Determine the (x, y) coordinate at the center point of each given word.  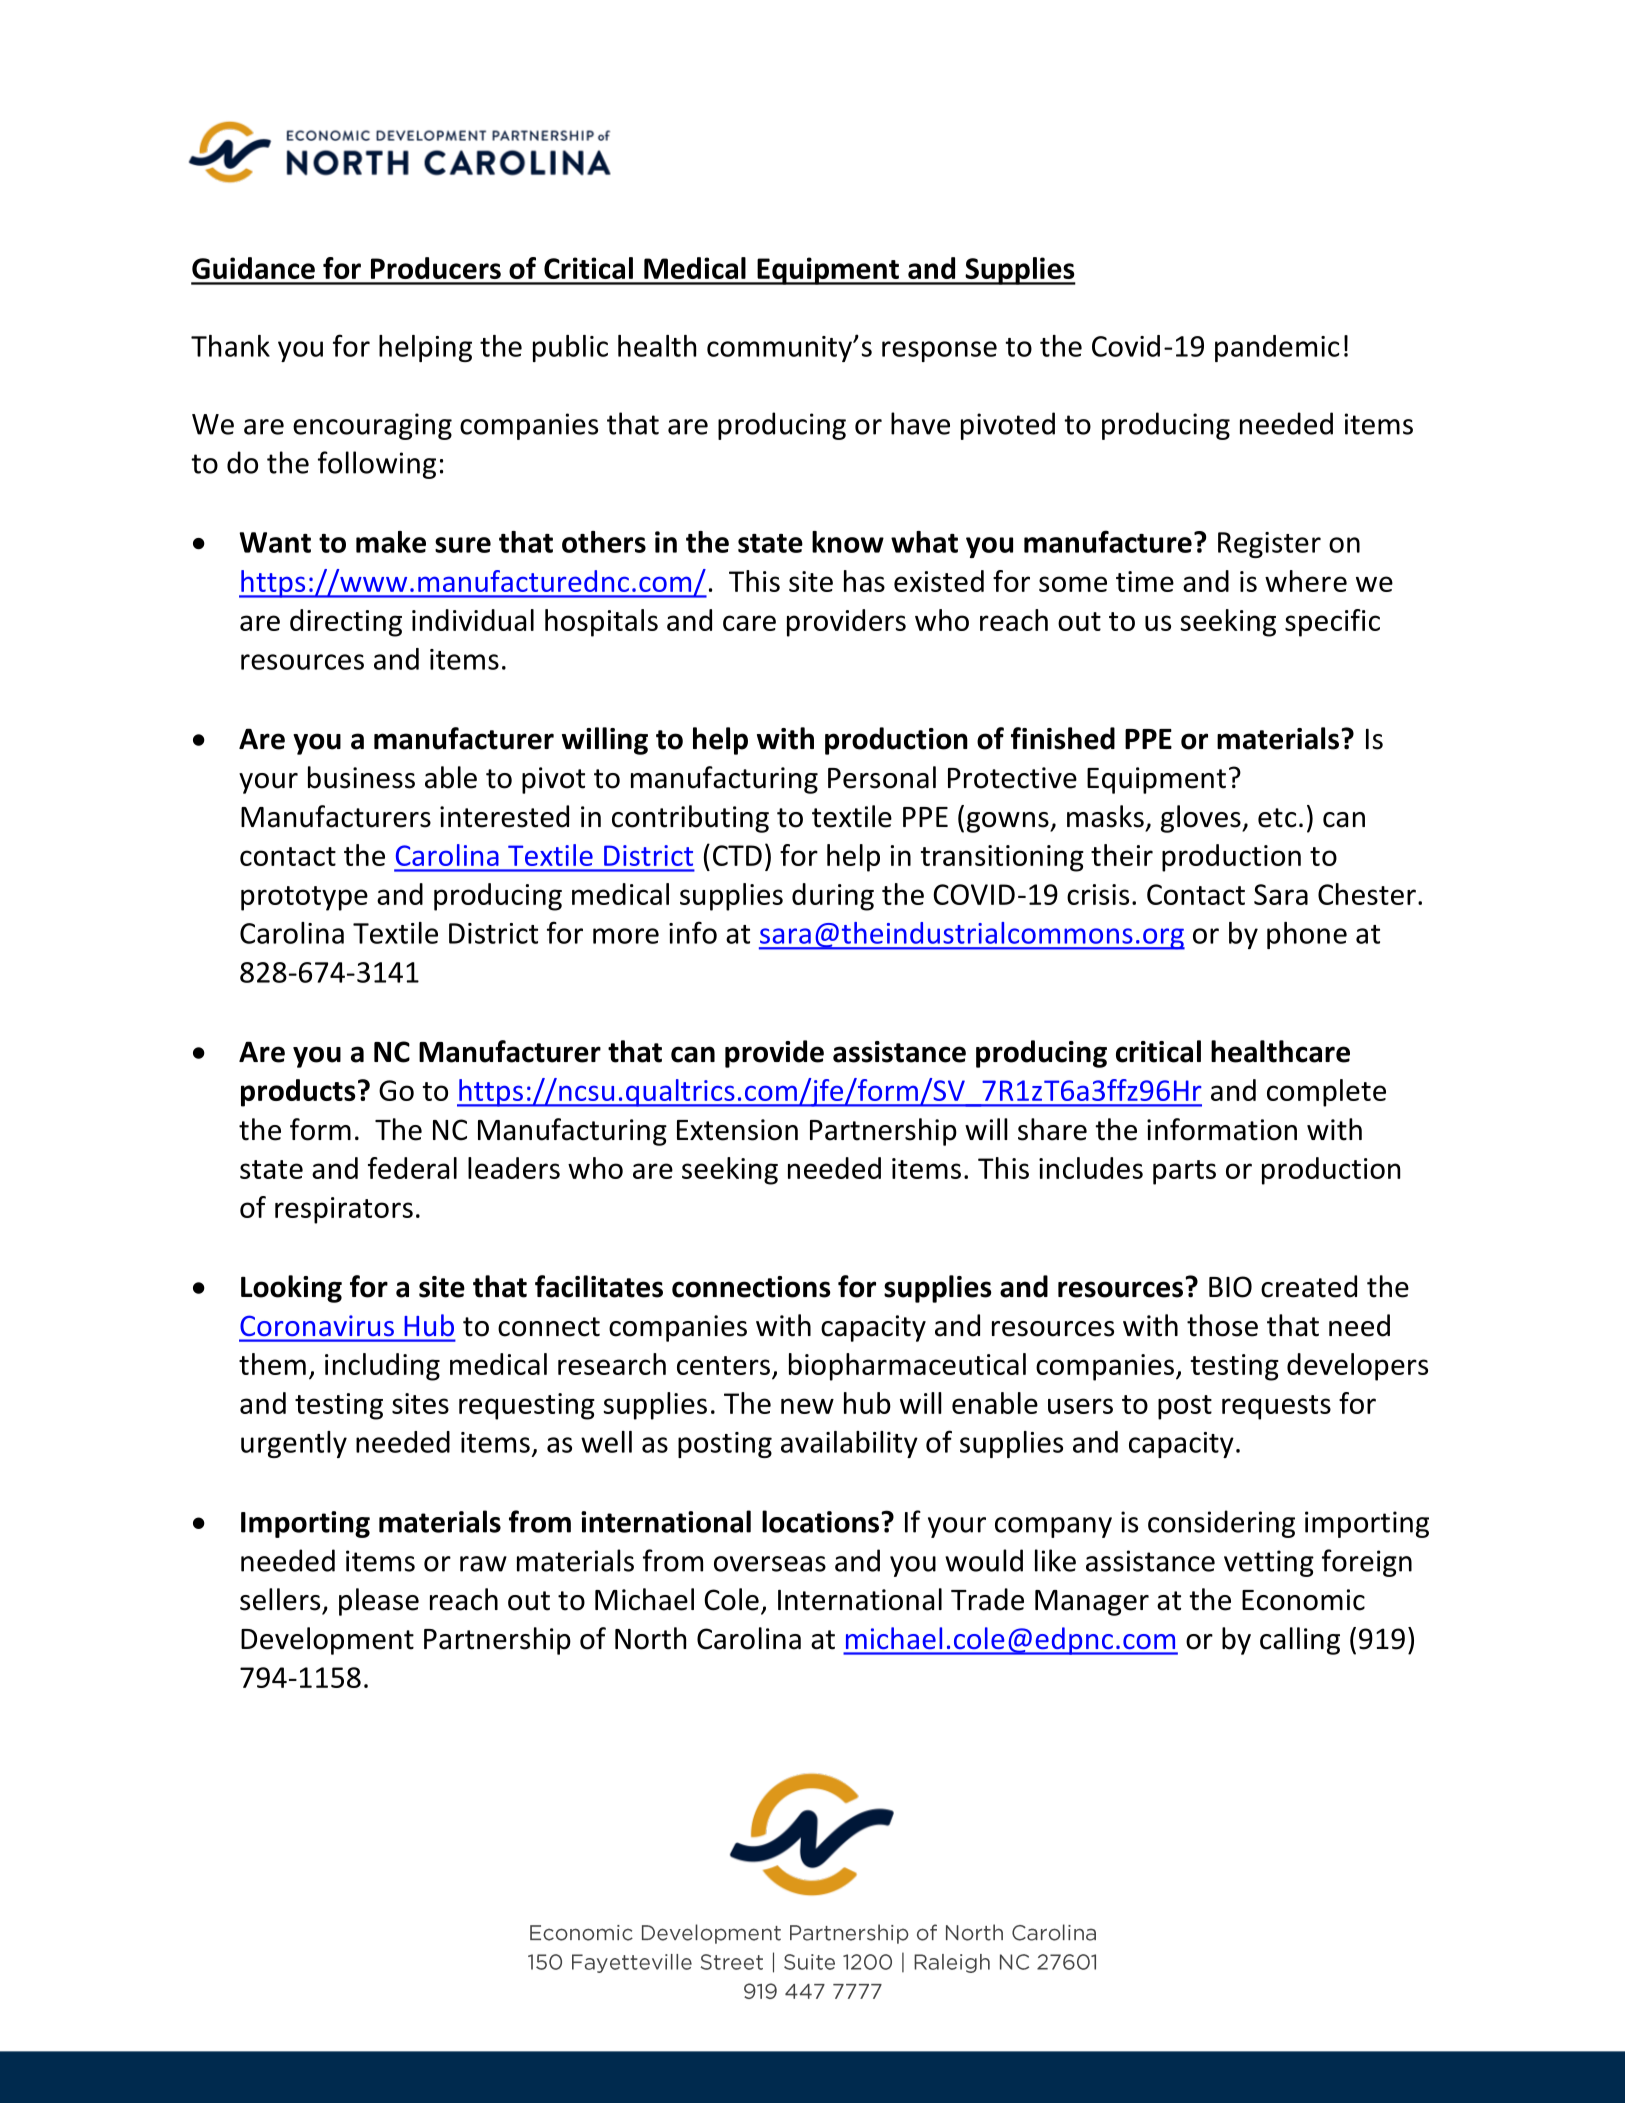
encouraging (372, 426)
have (920, 423)
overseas (770, 1564)
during (833, 897)
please (379, 1602)
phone (1307, 935)
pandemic (1277, 348)
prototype (304, 898)
